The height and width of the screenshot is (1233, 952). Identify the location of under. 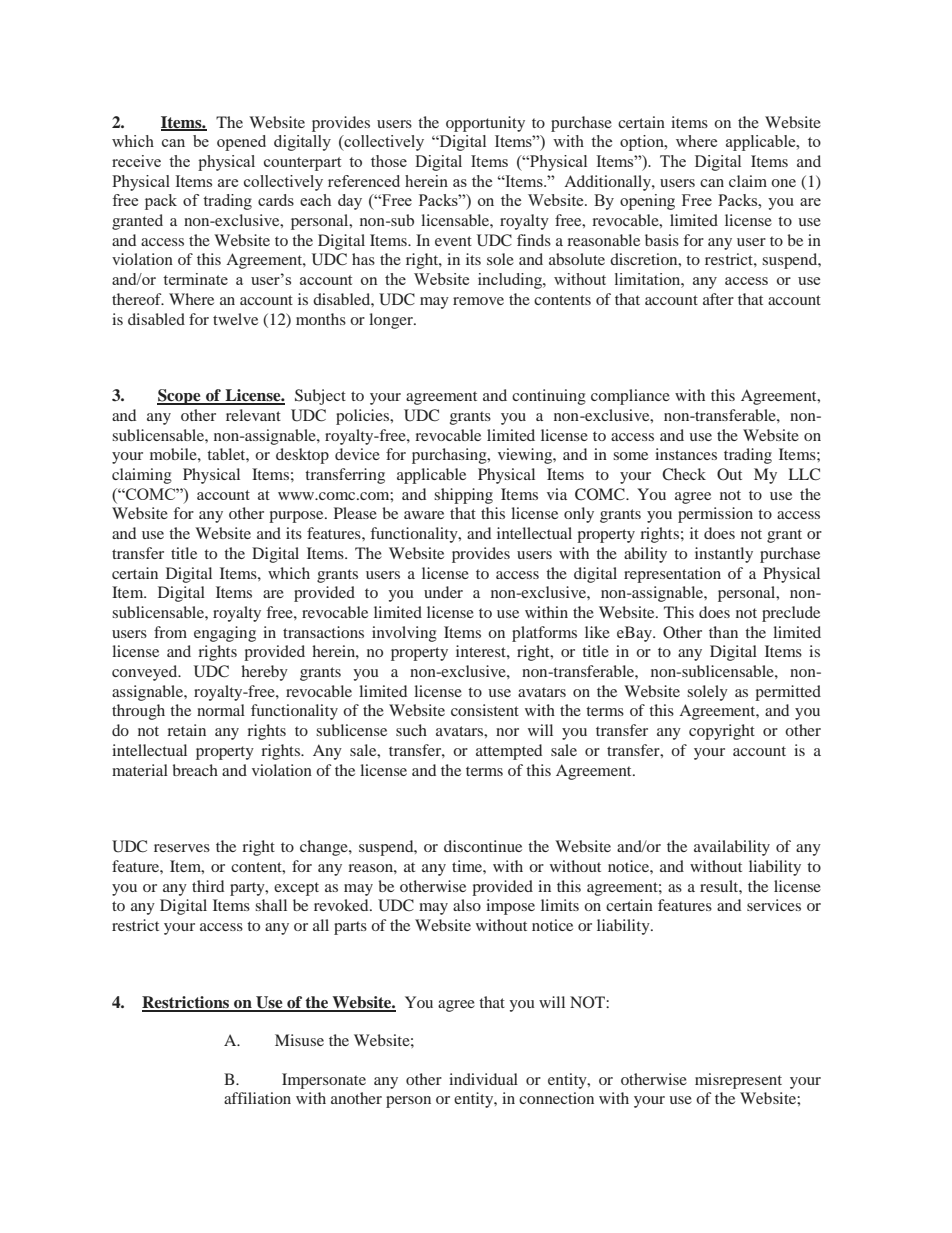
(443, 592).
